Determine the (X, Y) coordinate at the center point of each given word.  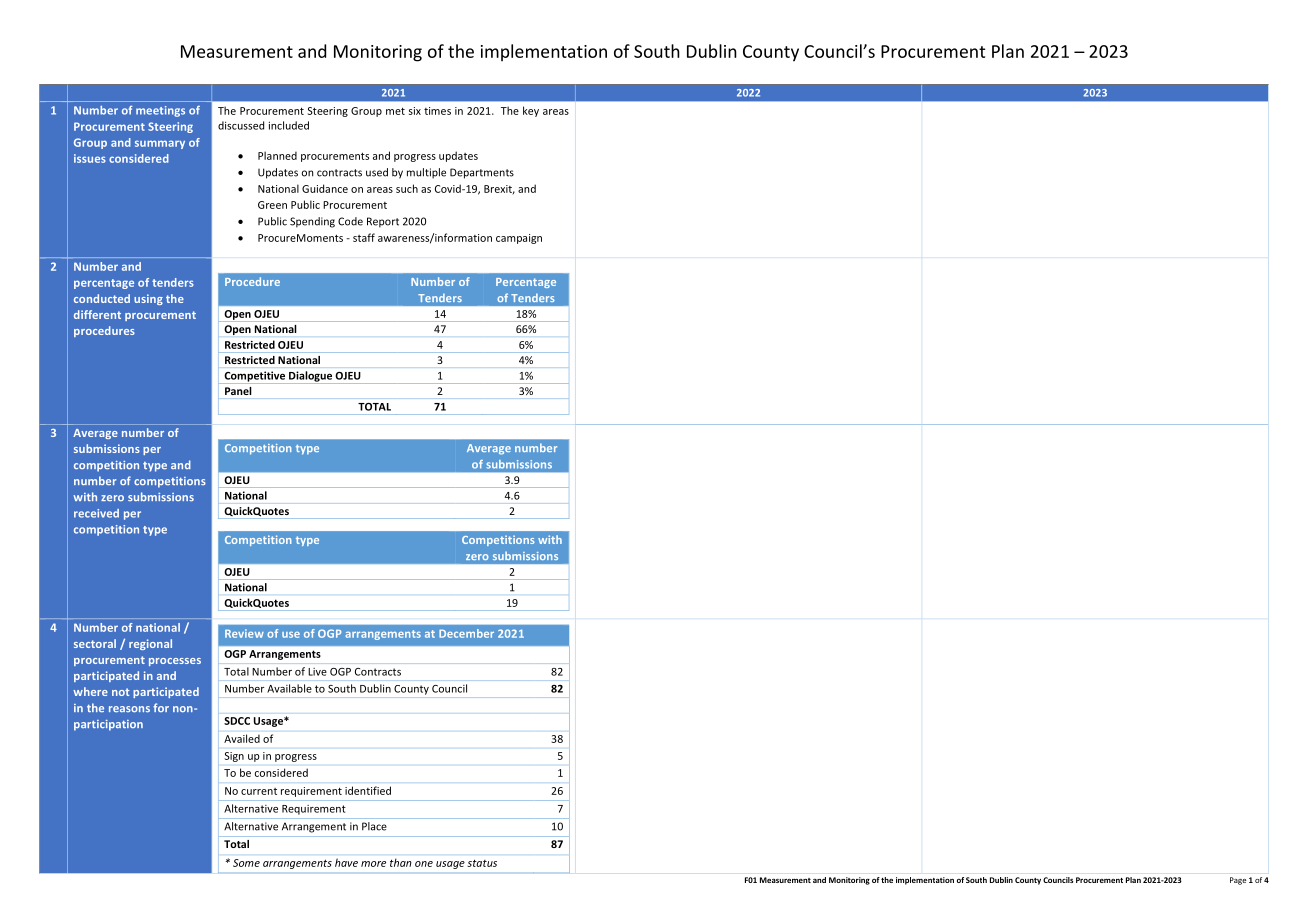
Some (246, 863)
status (482, 863)
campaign (519, 239)
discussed (241, 125)
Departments (482, 173)
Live (317, 672)
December (466, 633)
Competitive (254, 376)
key (531, 111)
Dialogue (310, 376)
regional (150, 644)
